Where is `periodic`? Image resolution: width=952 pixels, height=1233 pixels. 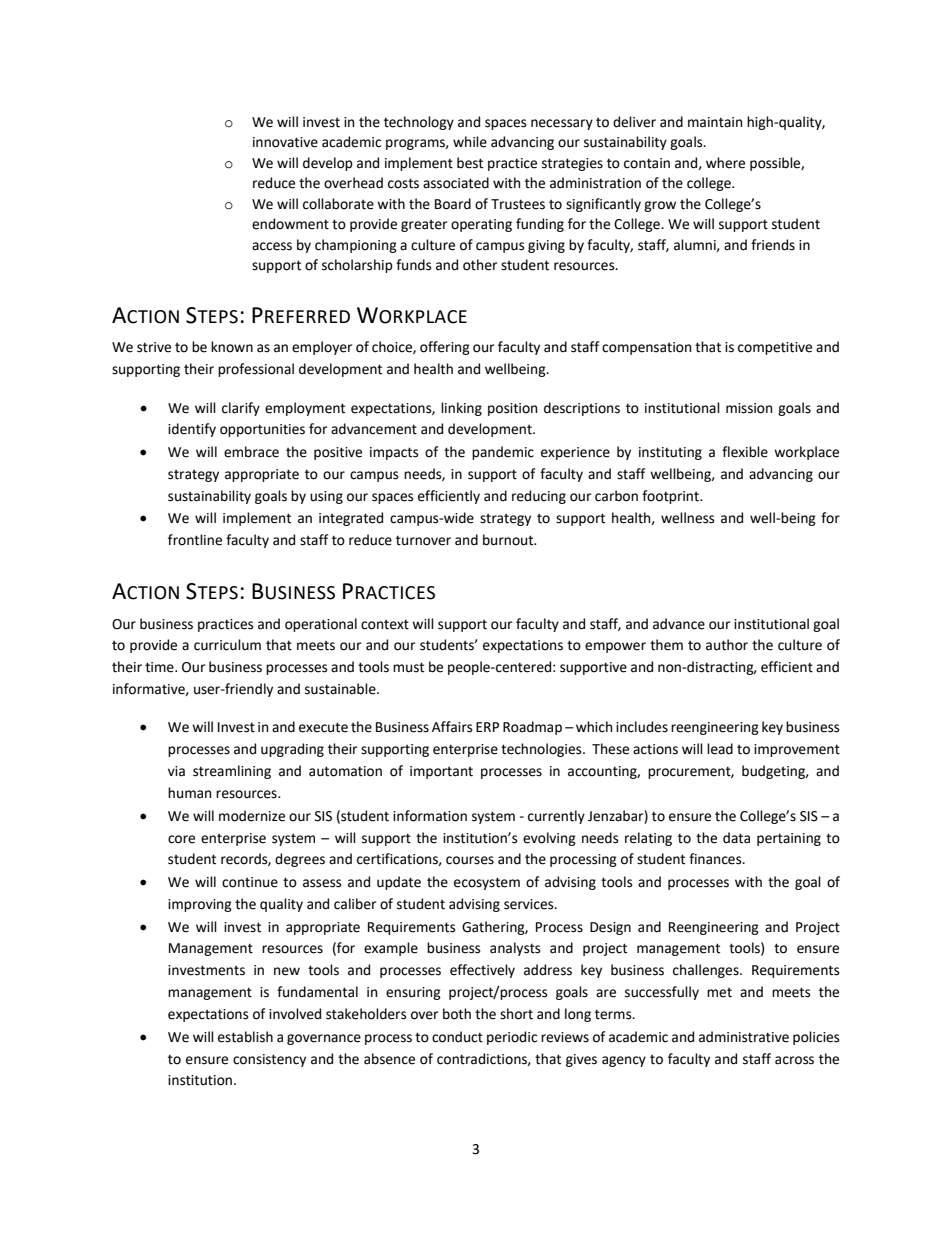 periodic is located at coordinates (512, 1038).
